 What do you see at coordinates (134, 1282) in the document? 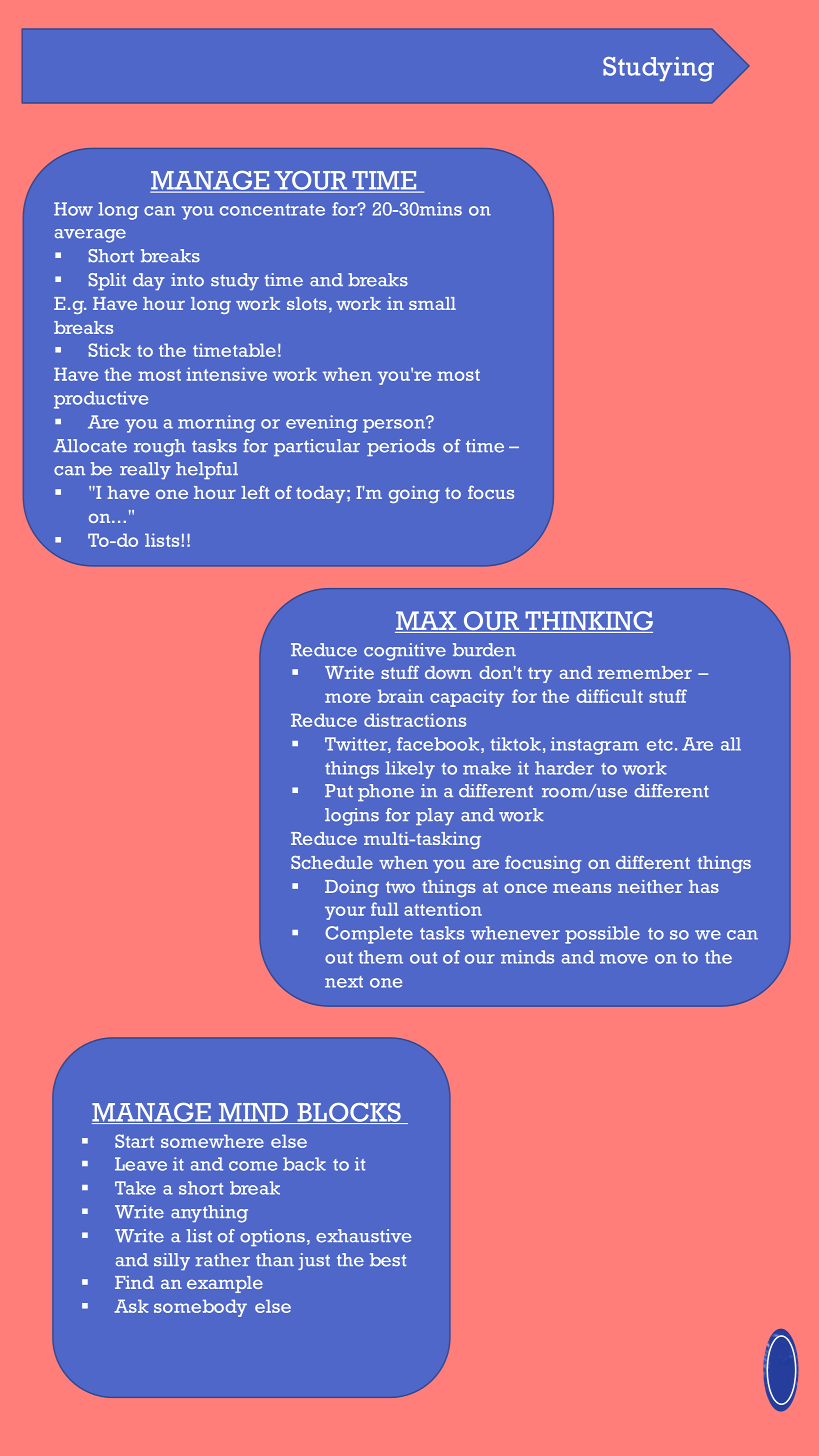
I see `Find` at bounding box center [134, 1282].
